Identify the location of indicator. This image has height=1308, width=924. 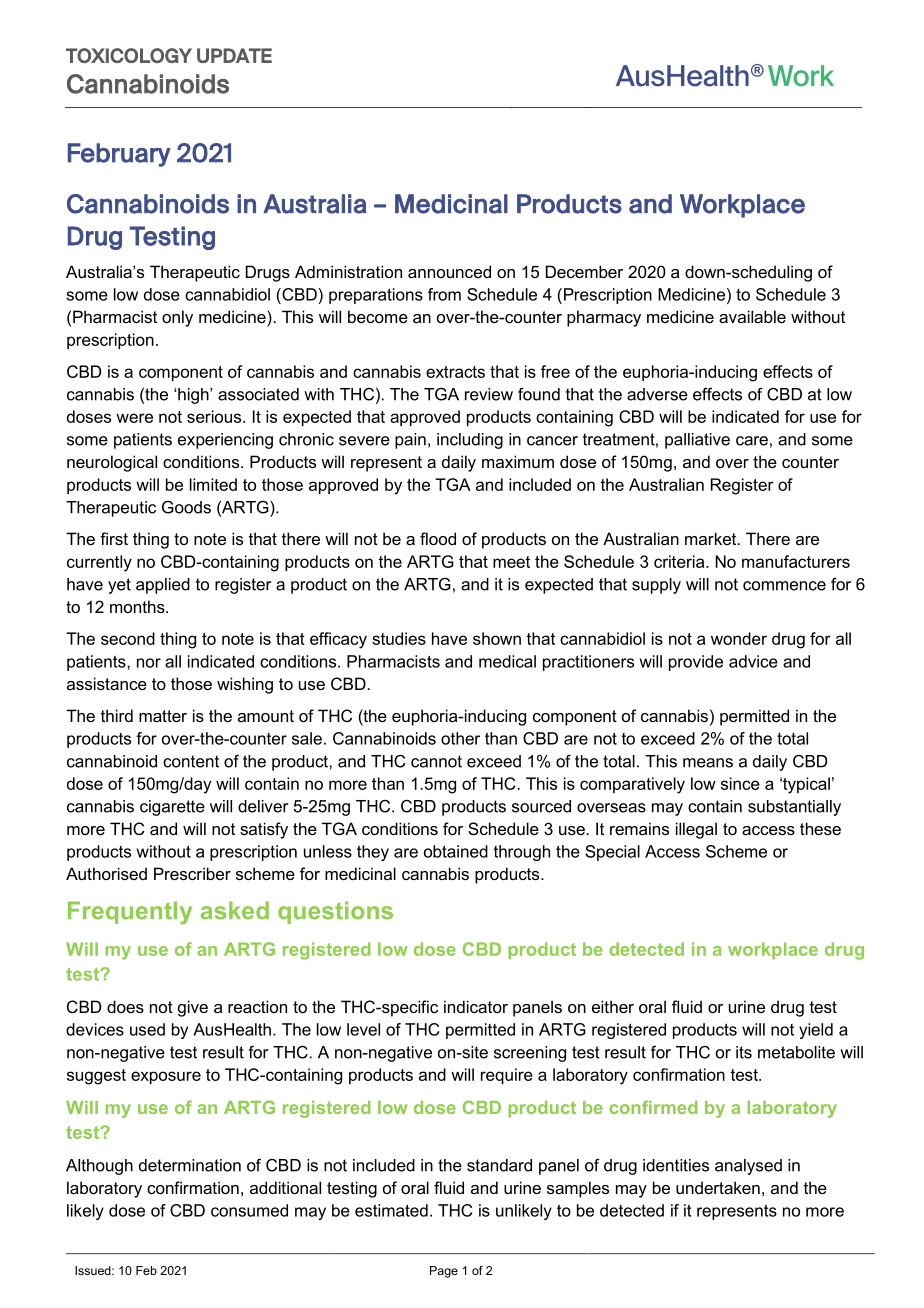
(476, 1006).
